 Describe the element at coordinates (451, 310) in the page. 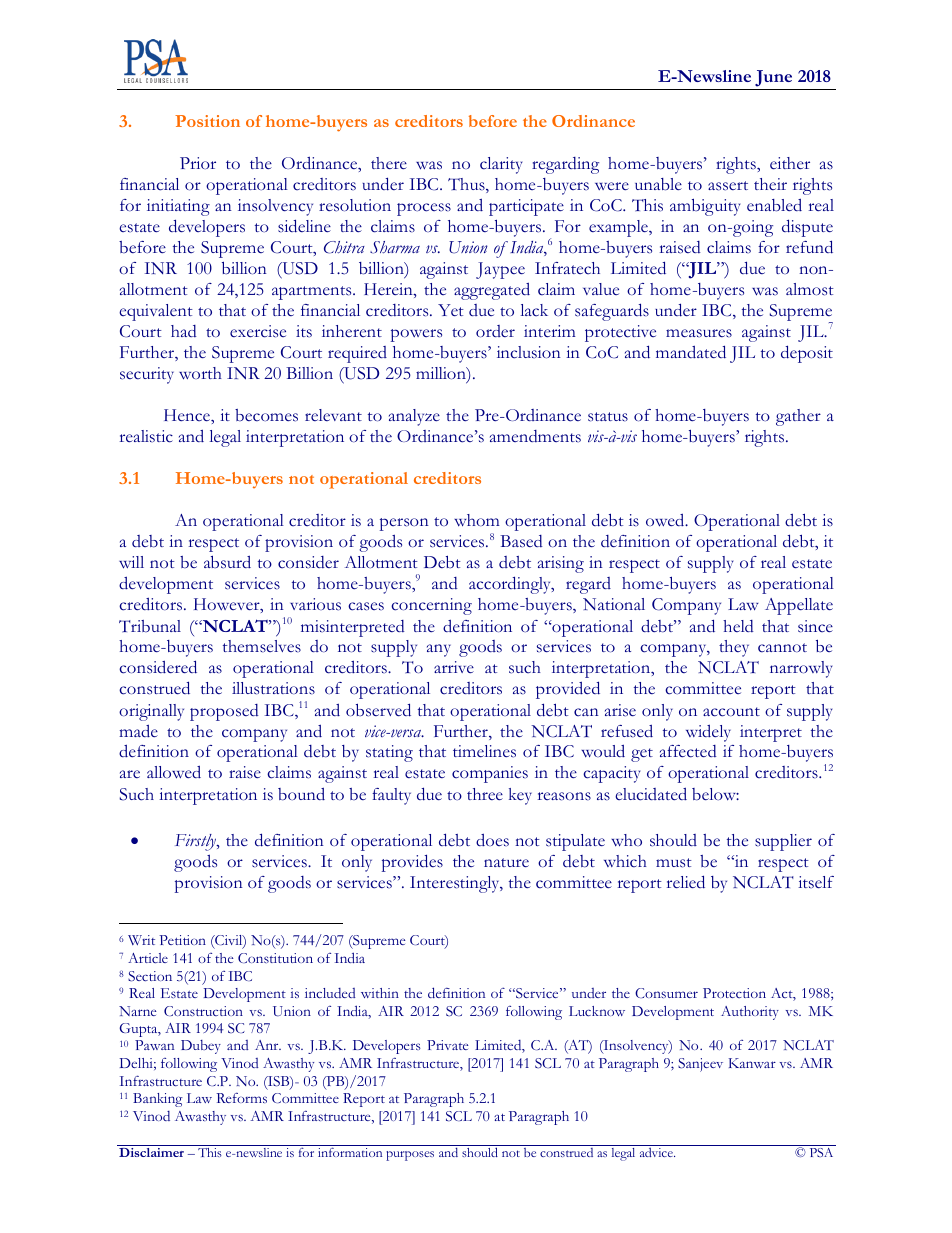

I see `Yet` at that location.
